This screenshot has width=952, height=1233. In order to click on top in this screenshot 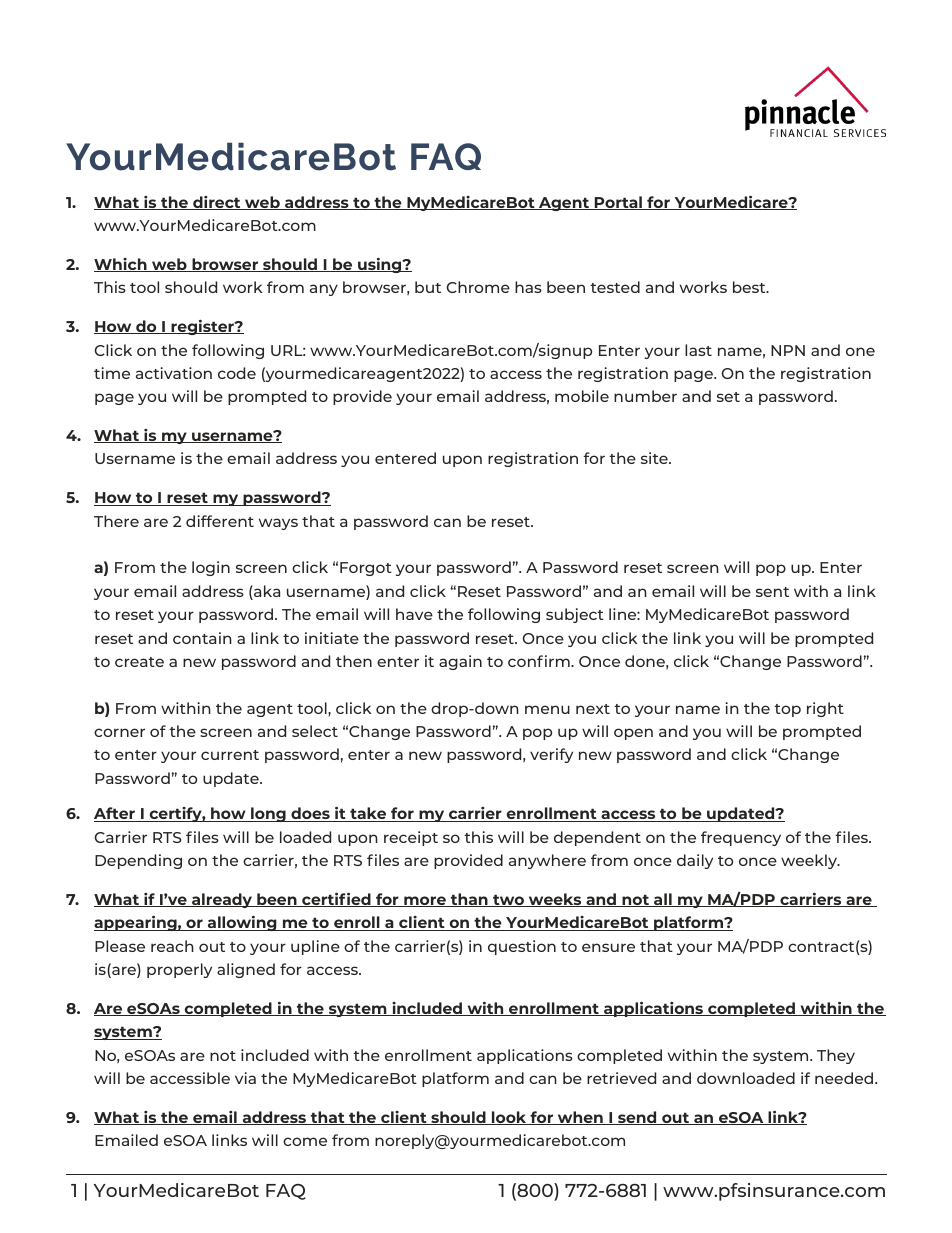, I will do `click(787, 710)`.
